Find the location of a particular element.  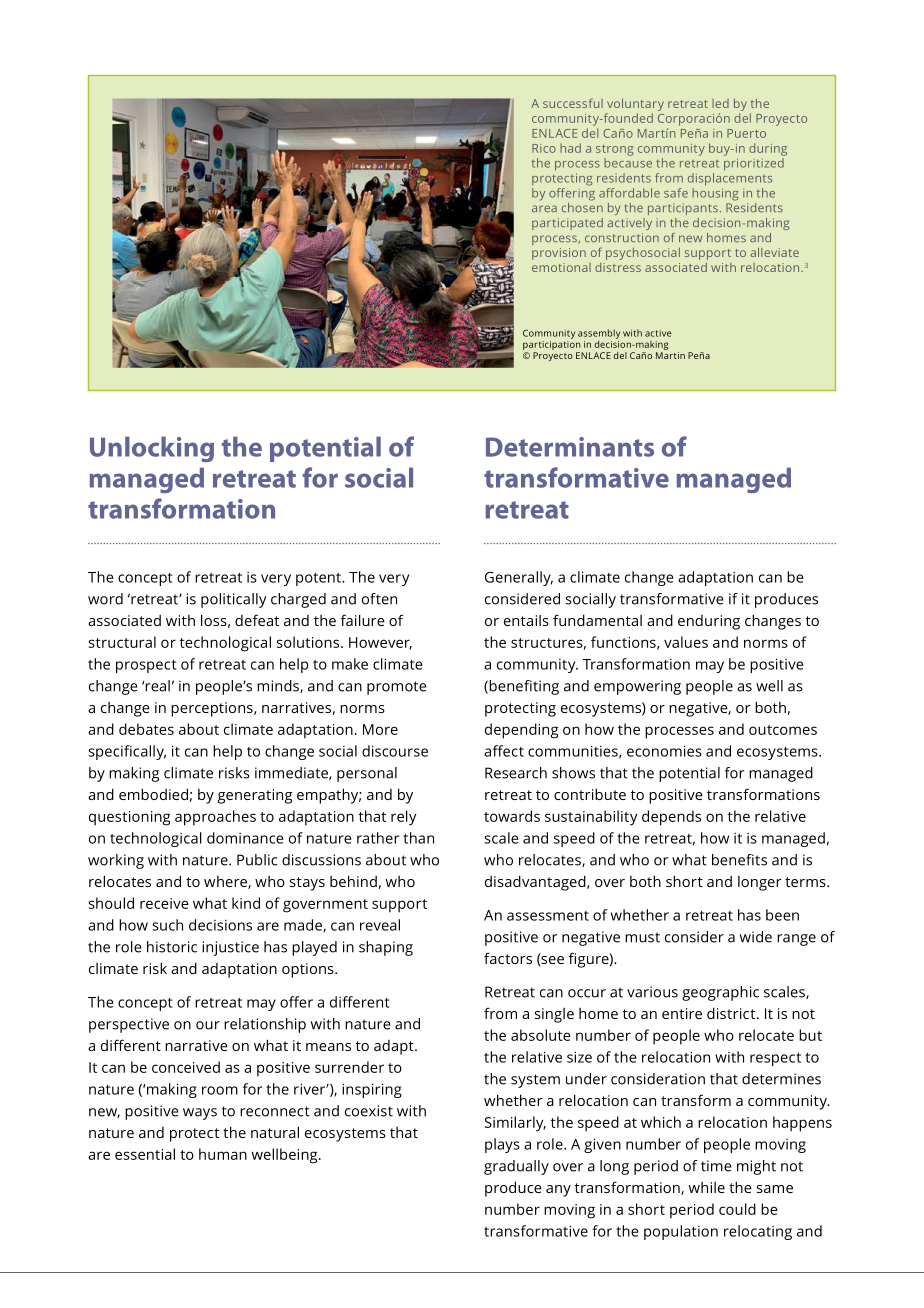

had is located at coordinates (570, 148).
